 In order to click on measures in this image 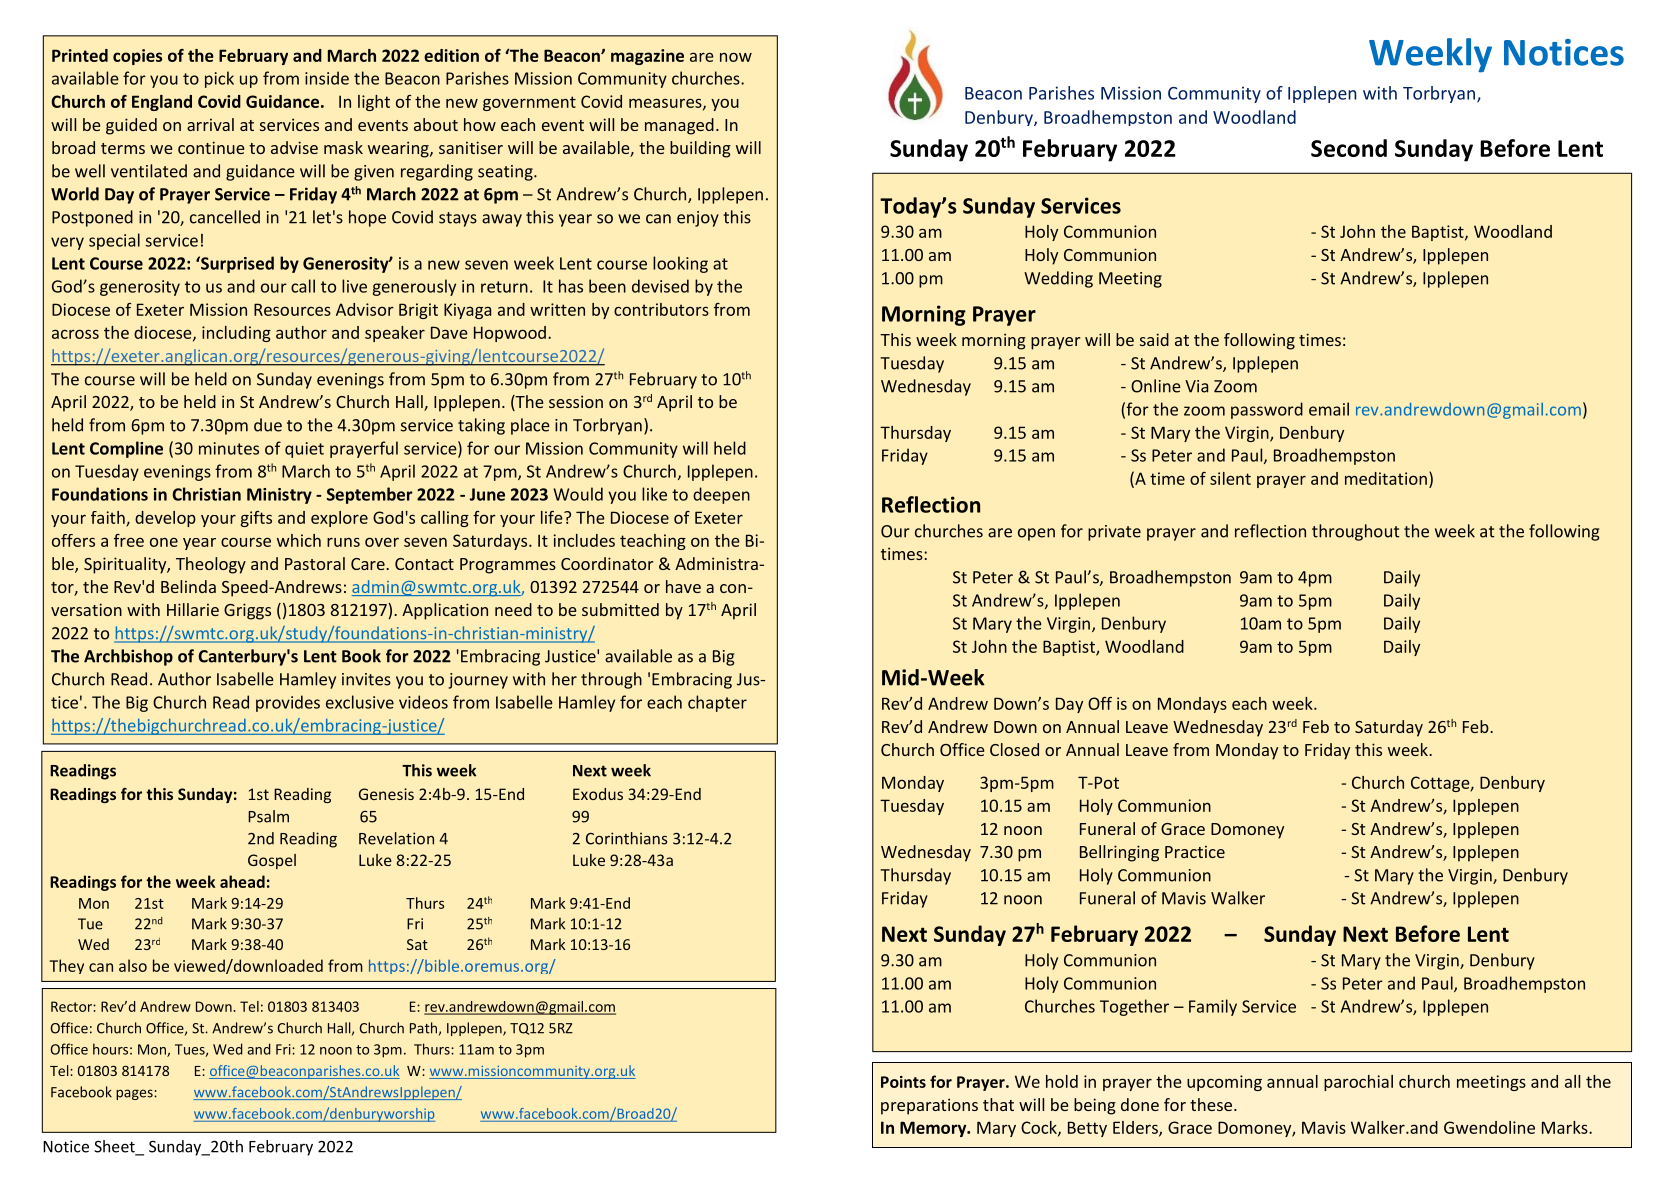, I will do `click(666, 104)`.
